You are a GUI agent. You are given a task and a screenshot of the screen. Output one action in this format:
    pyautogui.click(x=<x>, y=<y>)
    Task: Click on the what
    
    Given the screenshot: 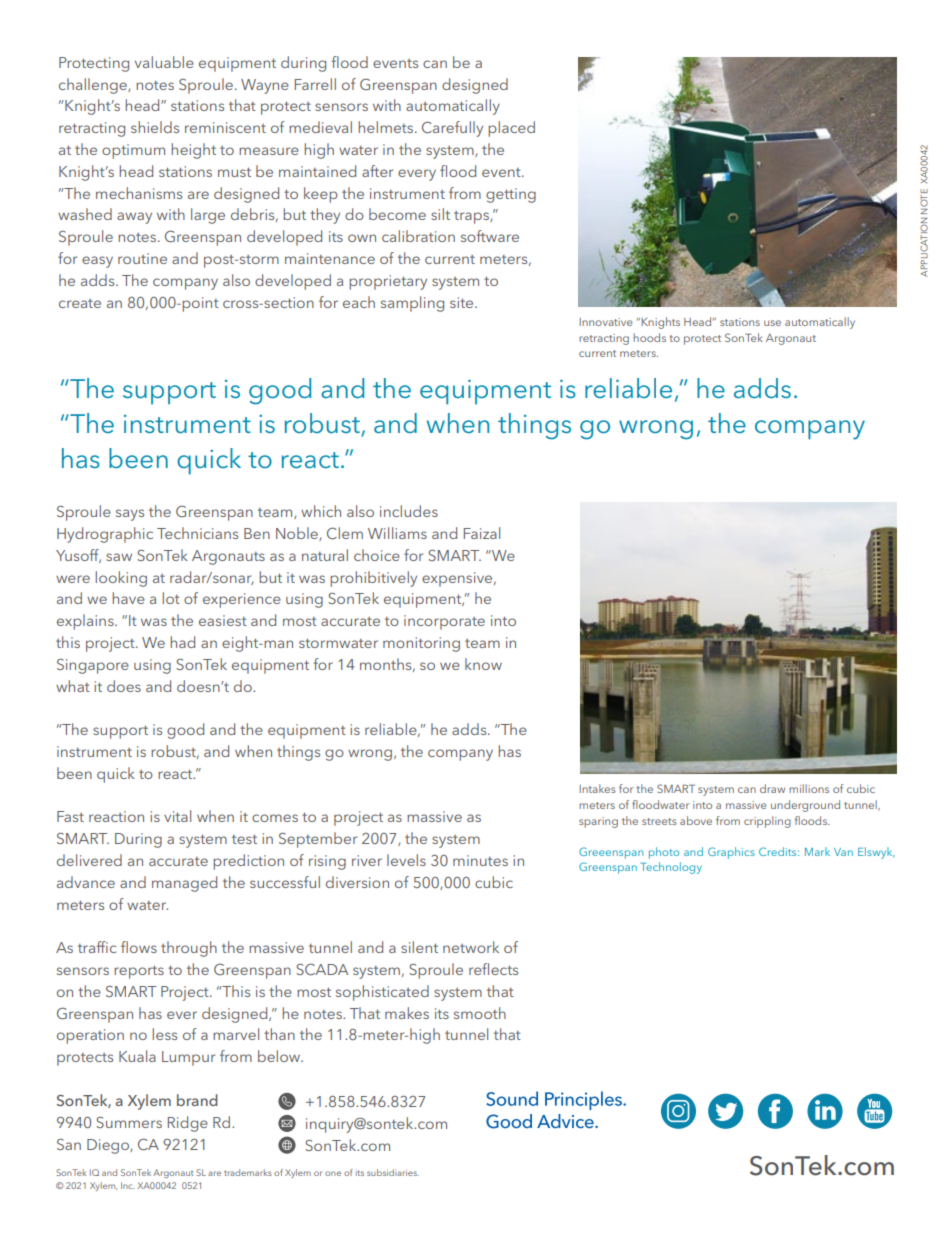 What is the action you would take?
    pyautogui.click(x=73, y=686)
